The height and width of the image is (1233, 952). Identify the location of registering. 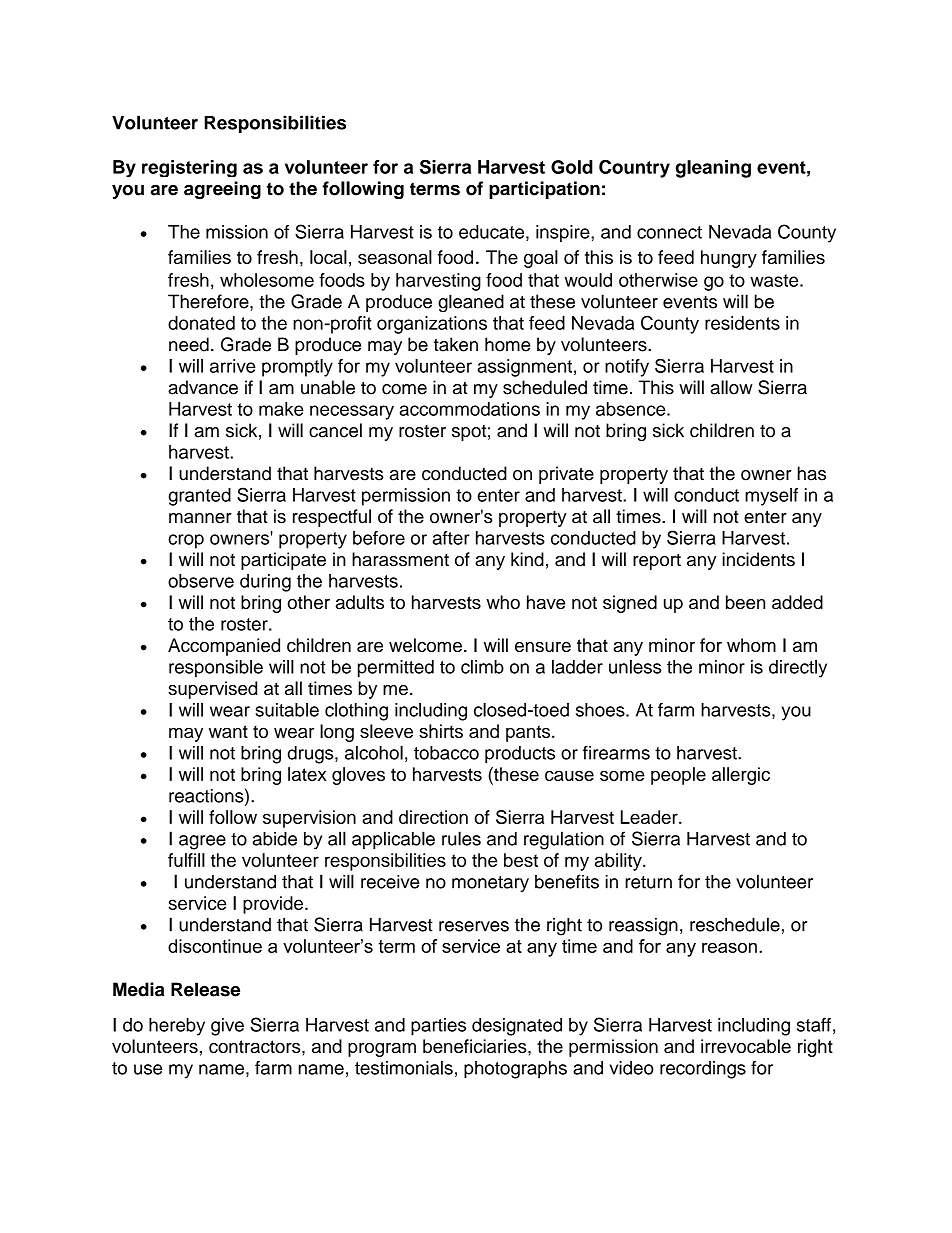
(189, 168).
